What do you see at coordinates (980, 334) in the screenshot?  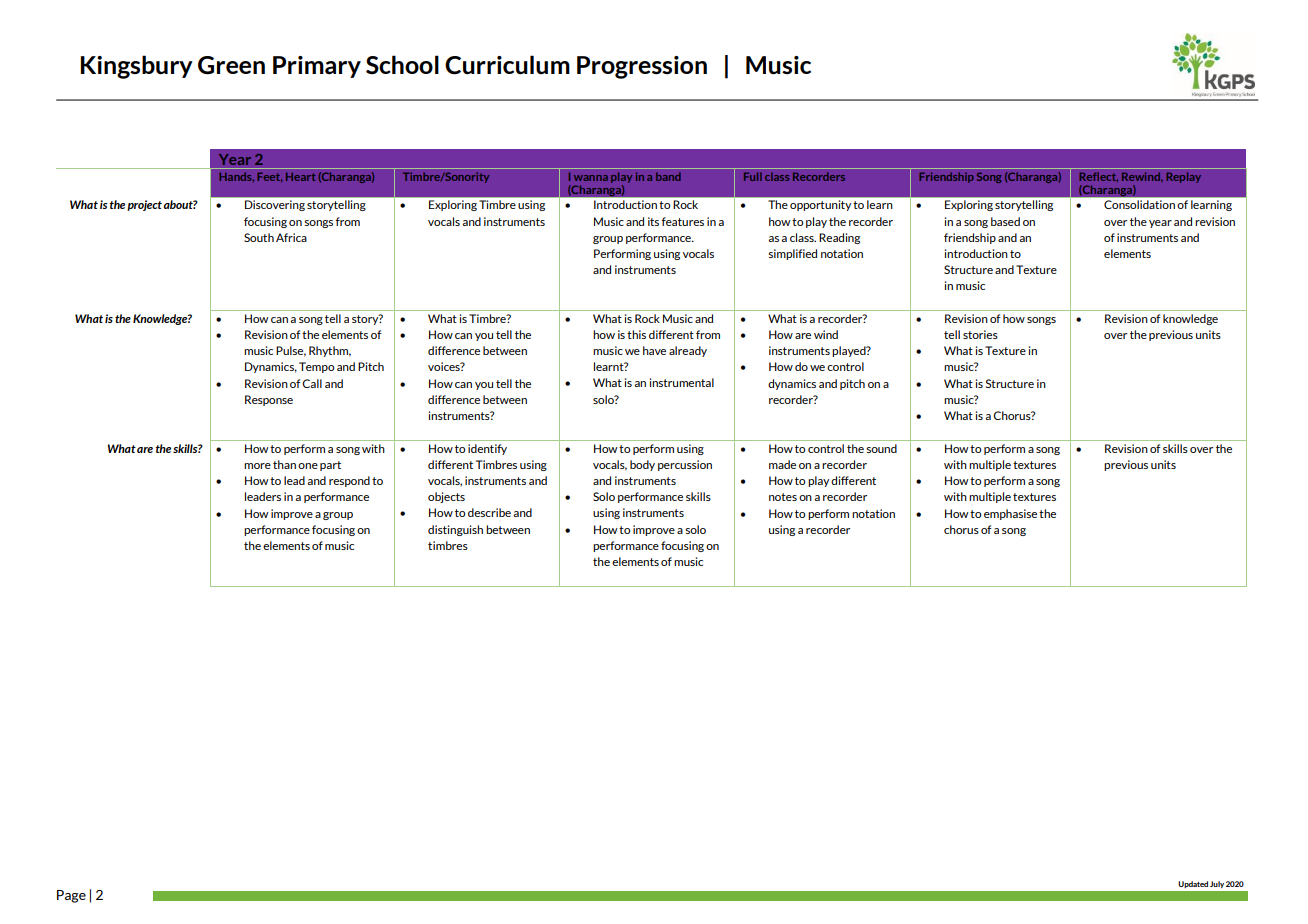 I see `stories` at bounding box center [980, 334].
